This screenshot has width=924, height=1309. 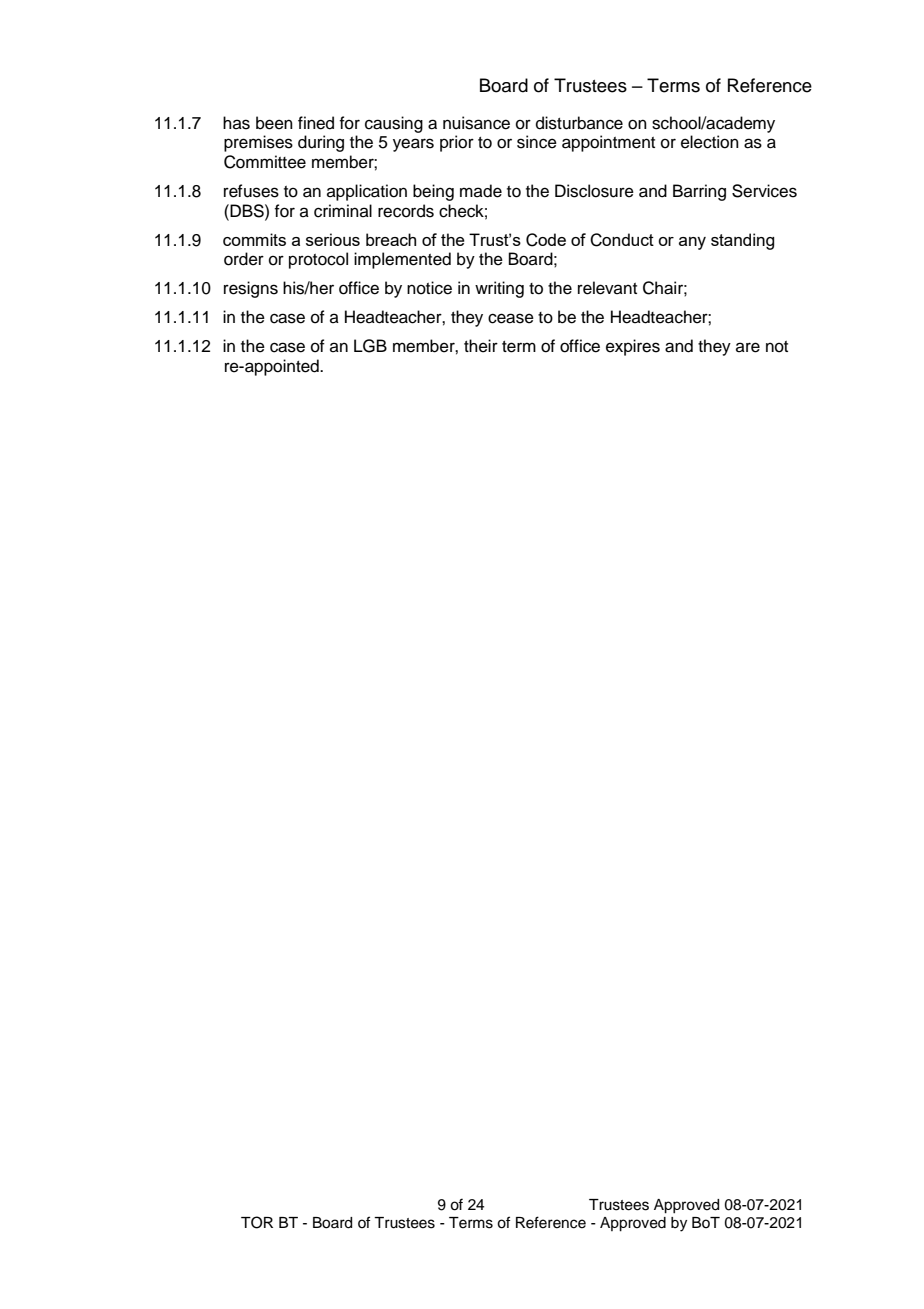 I want to click on expires, so click(x=633, y=347).
